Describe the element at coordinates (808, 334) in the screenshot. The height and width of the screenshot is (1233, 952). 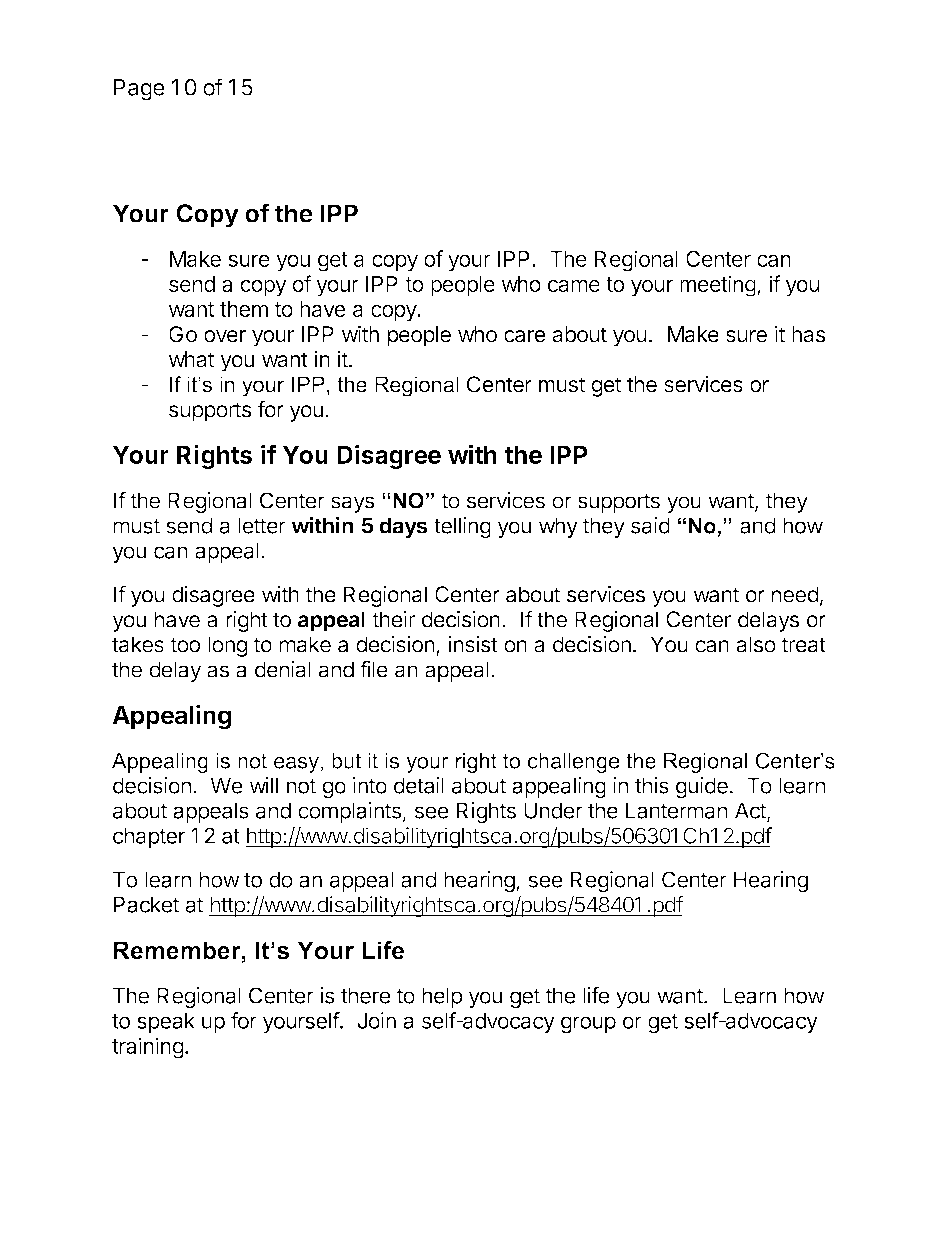
I see `has` at that location.
